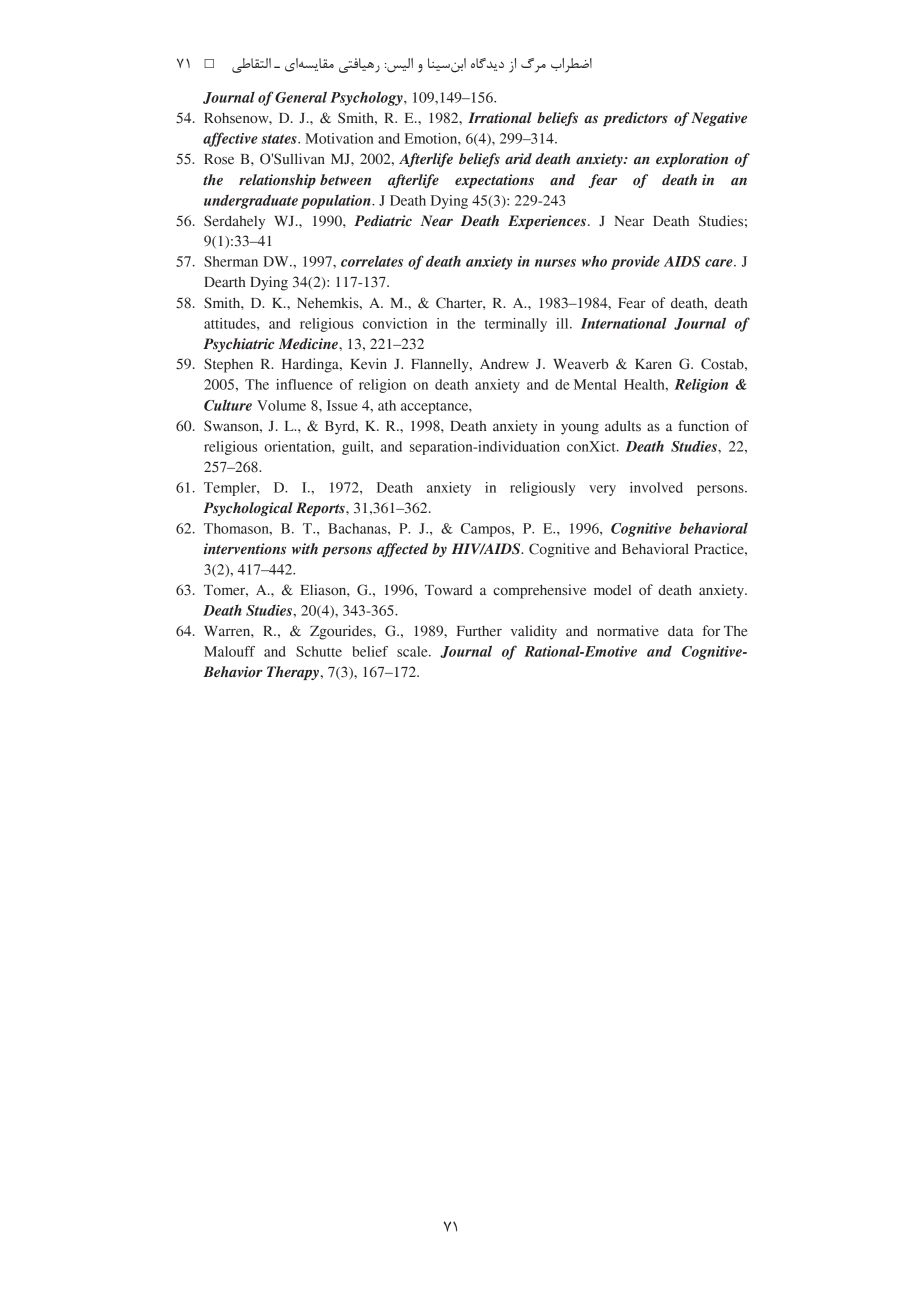 The image size is (924, 1308). What do you see at coordinates (479, 631) in the screenshot?
I see `Further` at bounding box center [479, 631].
